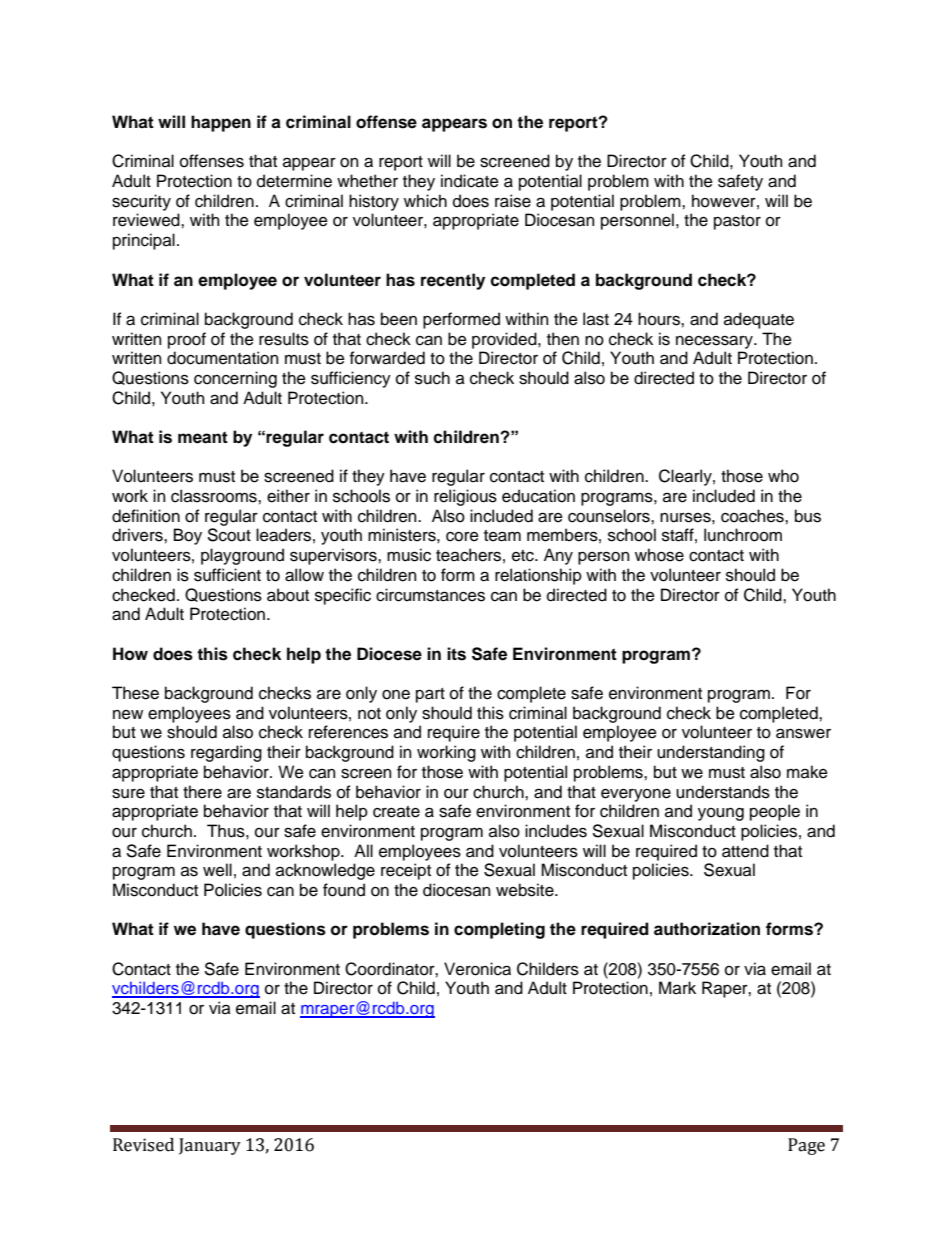 The height and width of the page is (1233, 952). Describe the element at coordinates (456, 654) in the page. I see `its` at that location.
